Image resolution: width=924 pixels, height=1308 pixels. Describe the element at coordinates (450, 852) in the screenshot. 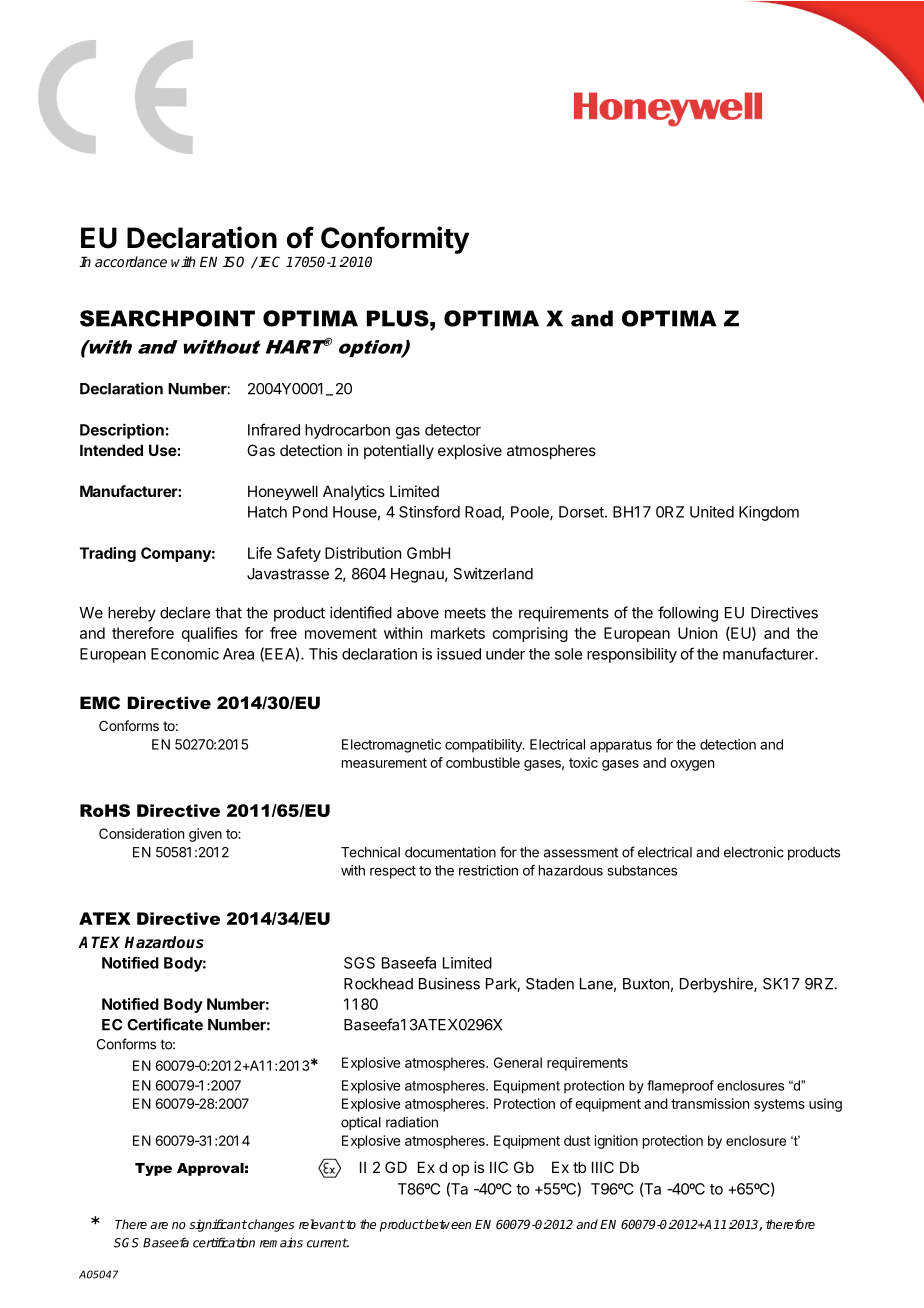

I see `documentation` at that location.
